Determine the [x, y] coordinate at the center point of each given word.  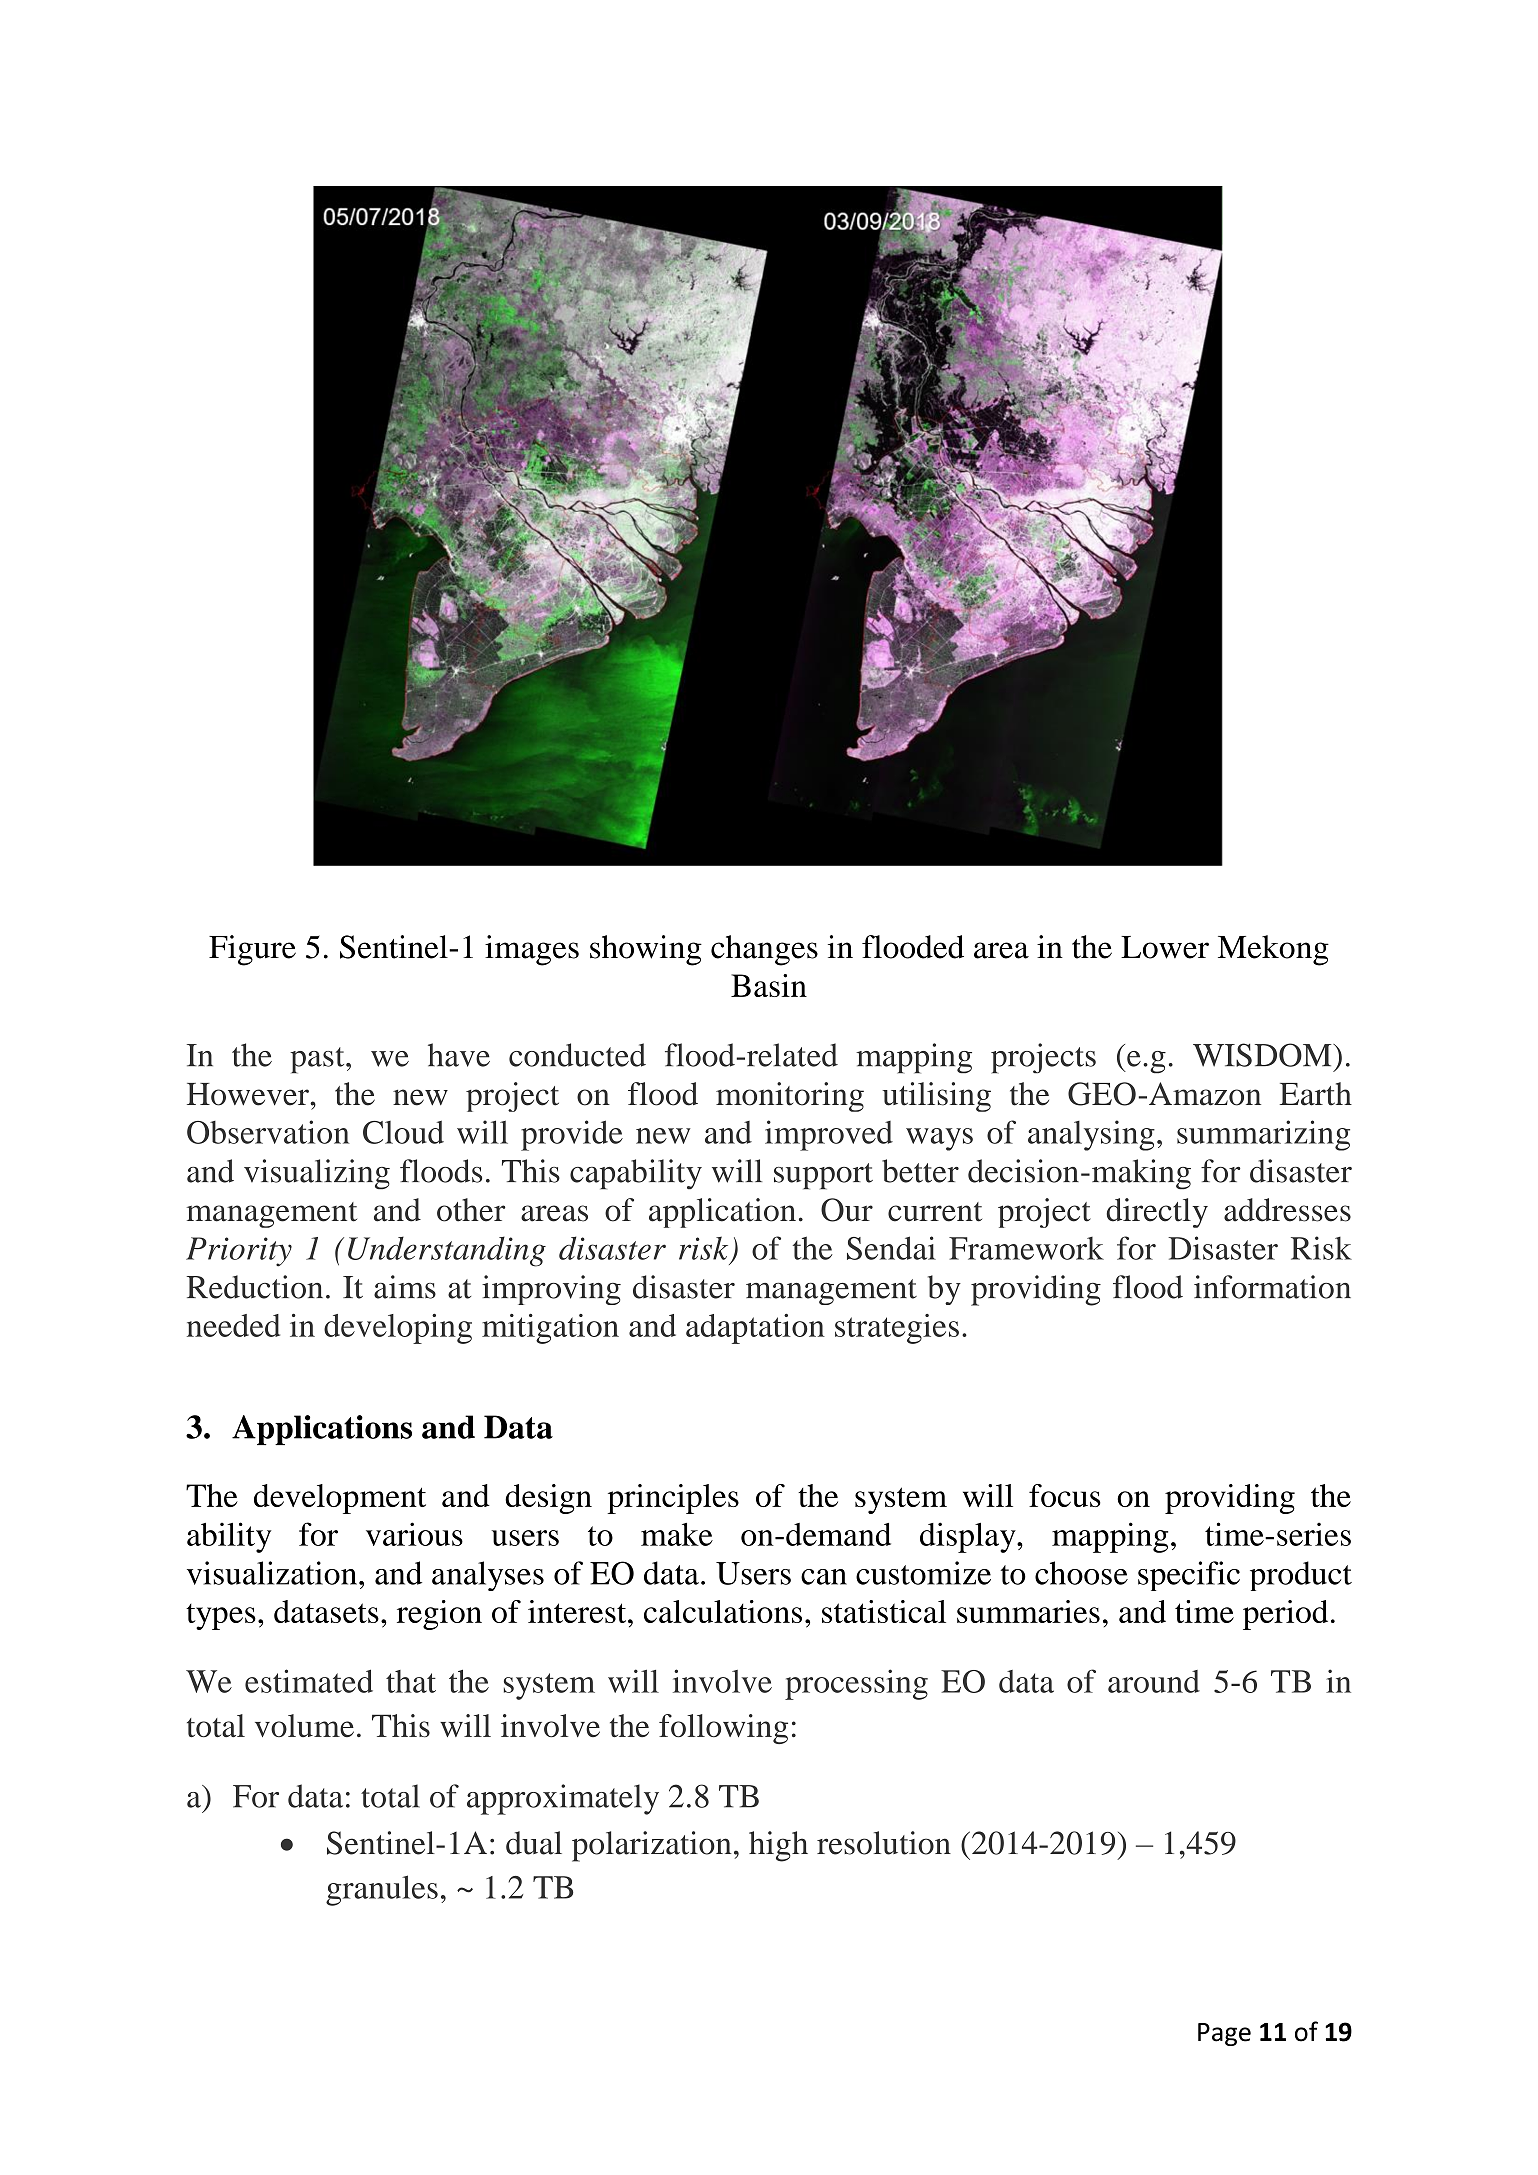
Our [847, 1210]
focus [1065, 1495]
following [723, 1729]
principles [673, 1499]
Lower [1165, 947]
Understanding [447, 1251]
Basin [769, 985]
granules [382, 1890]
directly [1157, 1213]
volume [304, 1725]
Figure [252, 950]
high [778, 1846]
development [340, 1499]
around [1154, 1681]
